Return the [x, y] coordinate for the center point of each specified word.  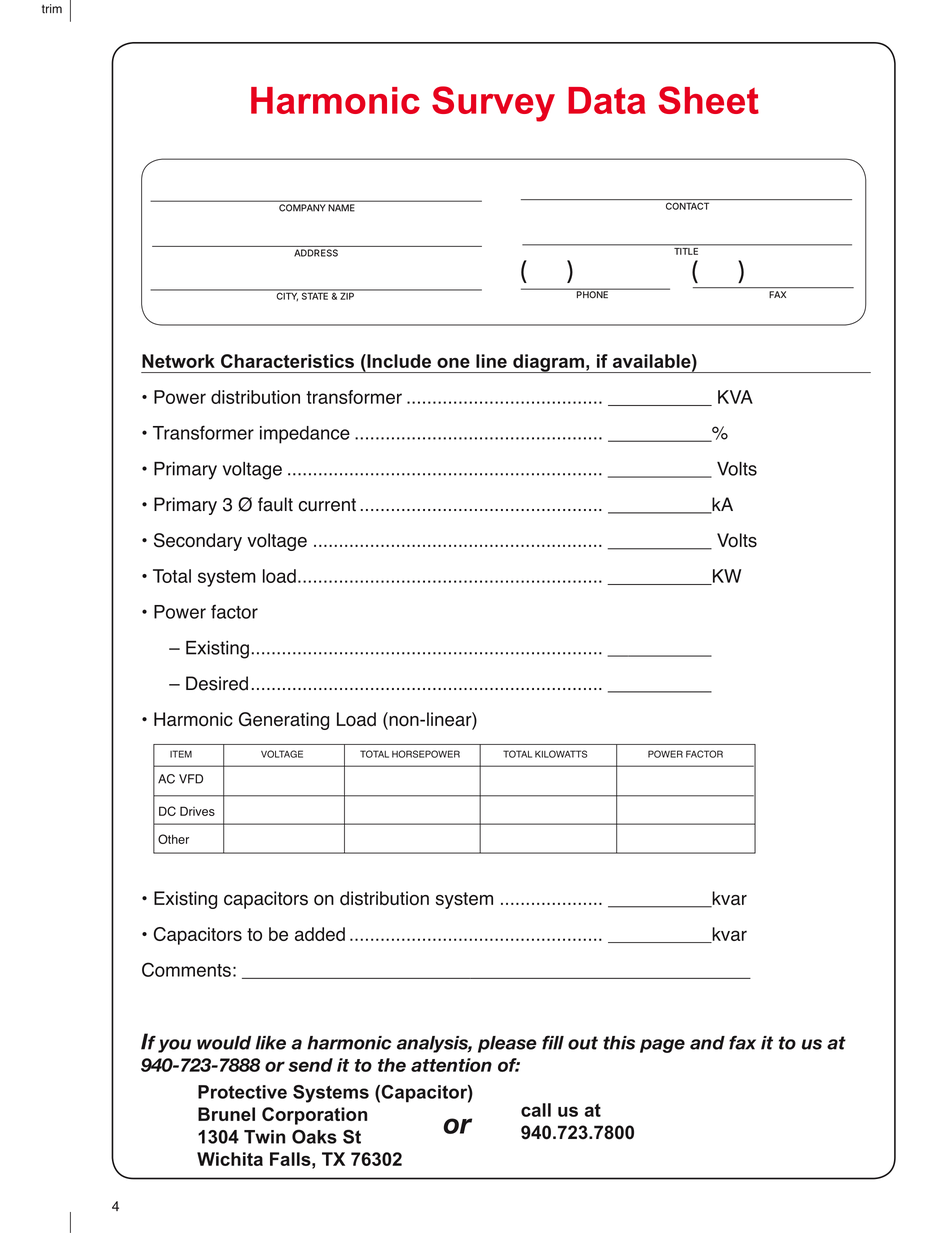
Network [178, 361]
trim [52, 9]
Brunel [226, 1114]
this [619, 1043]
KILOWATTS [561, 754]
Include [398, 361]
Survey [493, 104]
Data [607, 100]
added [320, 934]
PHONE [591, 294]
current [327, 505]
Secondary [198, 542]
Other [173, 839]
